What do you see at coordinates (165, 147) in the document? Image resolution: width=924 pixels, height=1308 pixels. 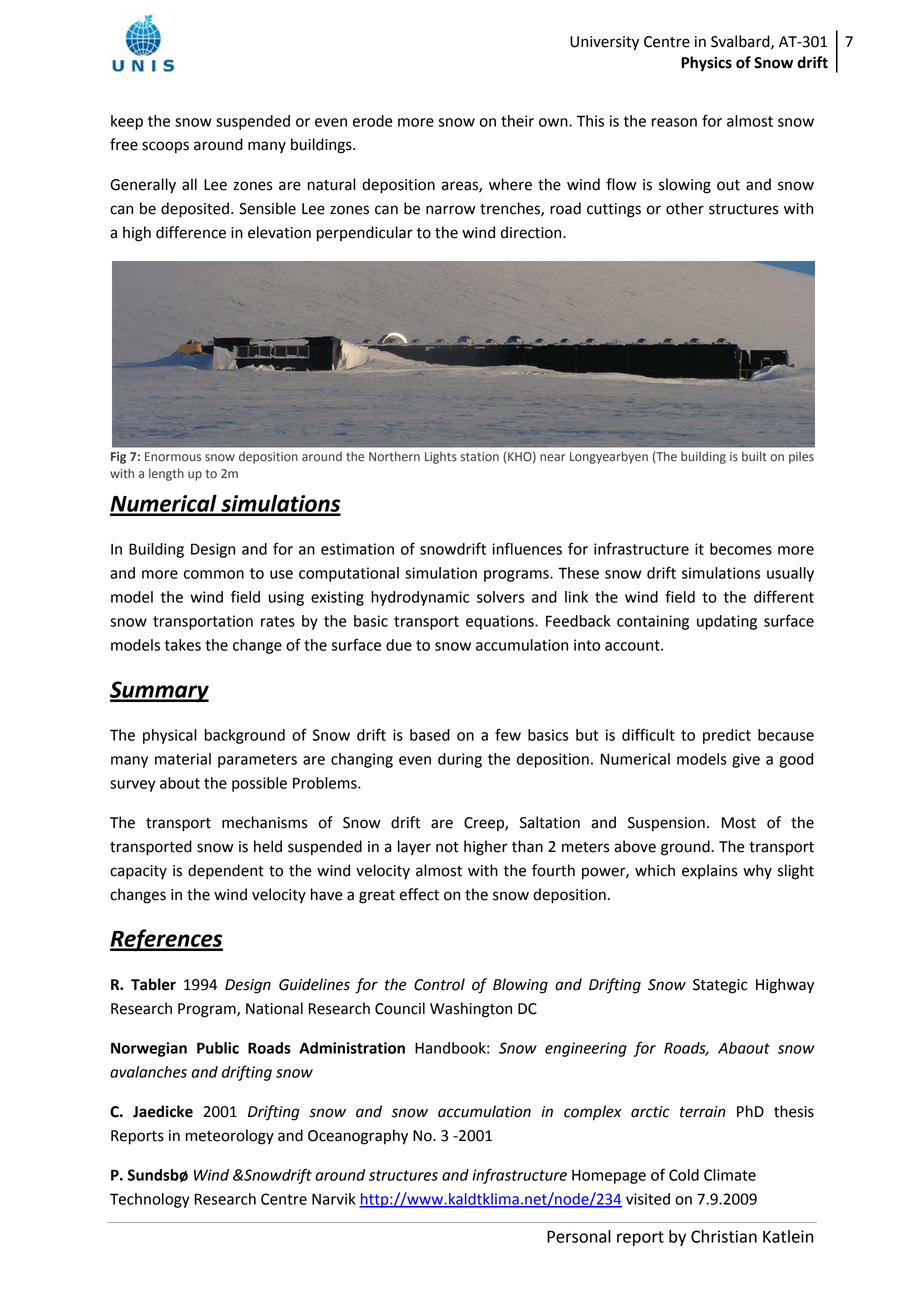 I see `scoops` at bounding box center [165, 147].
